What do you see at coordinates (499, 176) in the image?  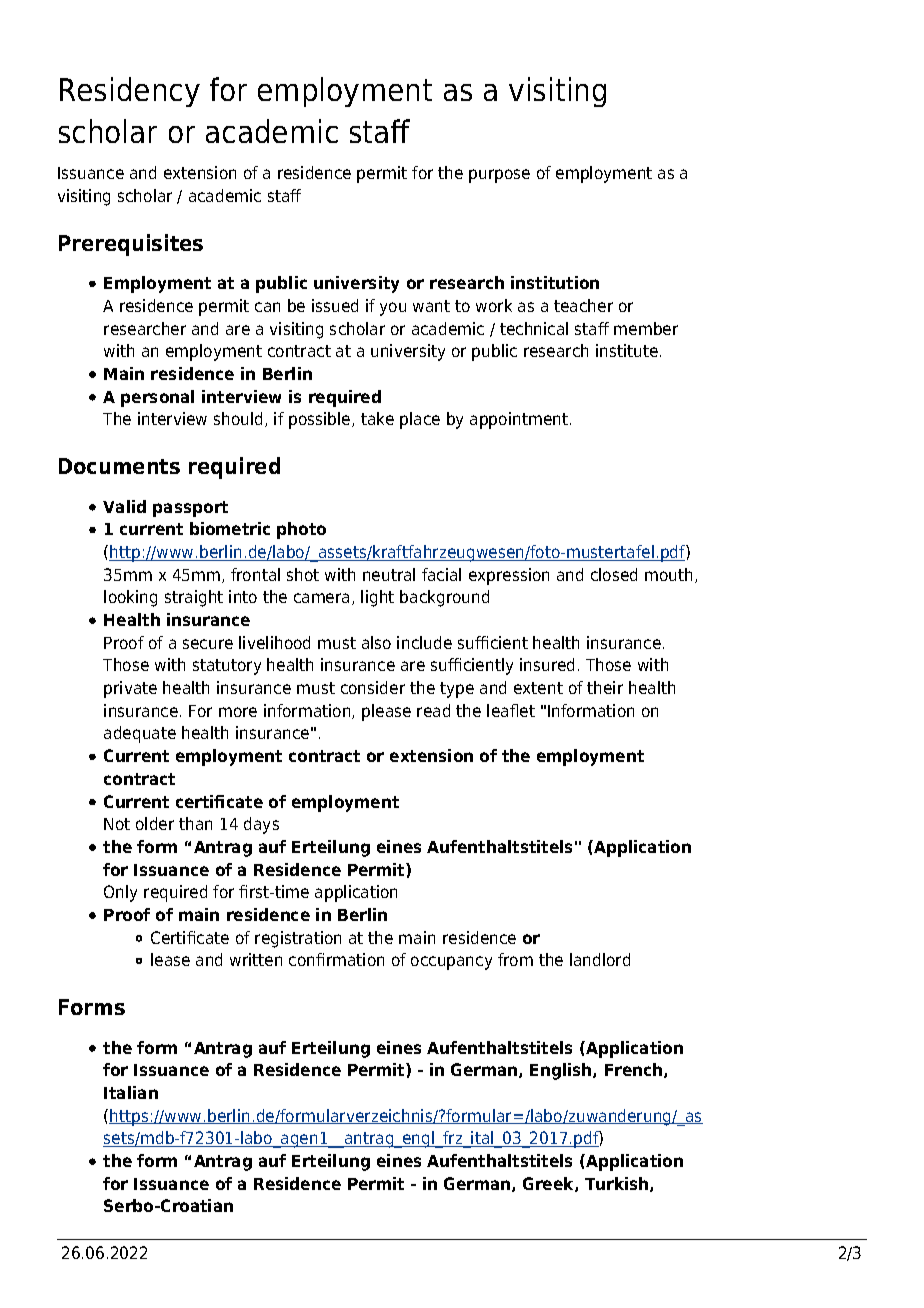 I see `purpose` at bounding box center [499, 176].
